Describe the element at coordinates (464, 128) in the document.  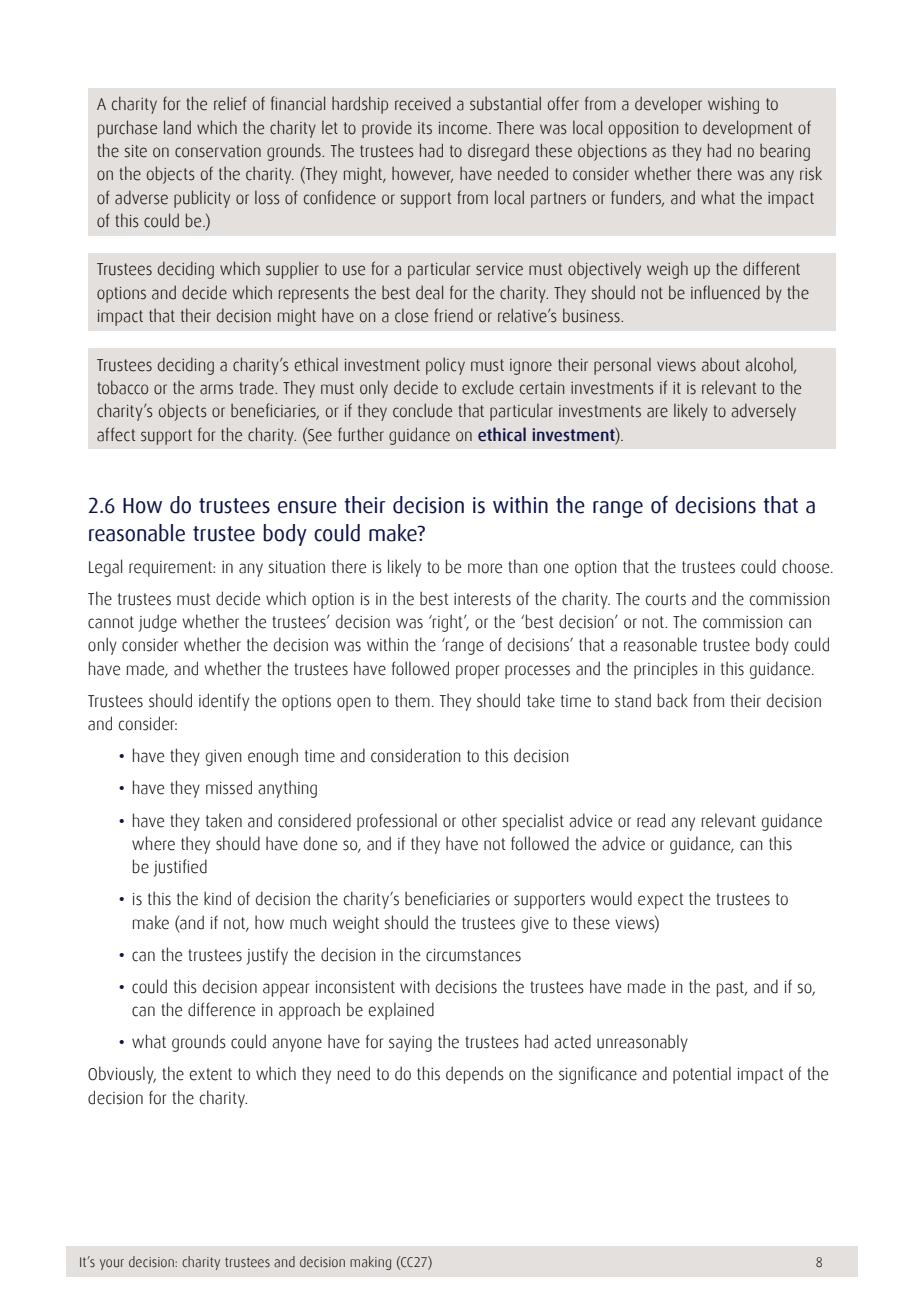
I see `income` at that location.
